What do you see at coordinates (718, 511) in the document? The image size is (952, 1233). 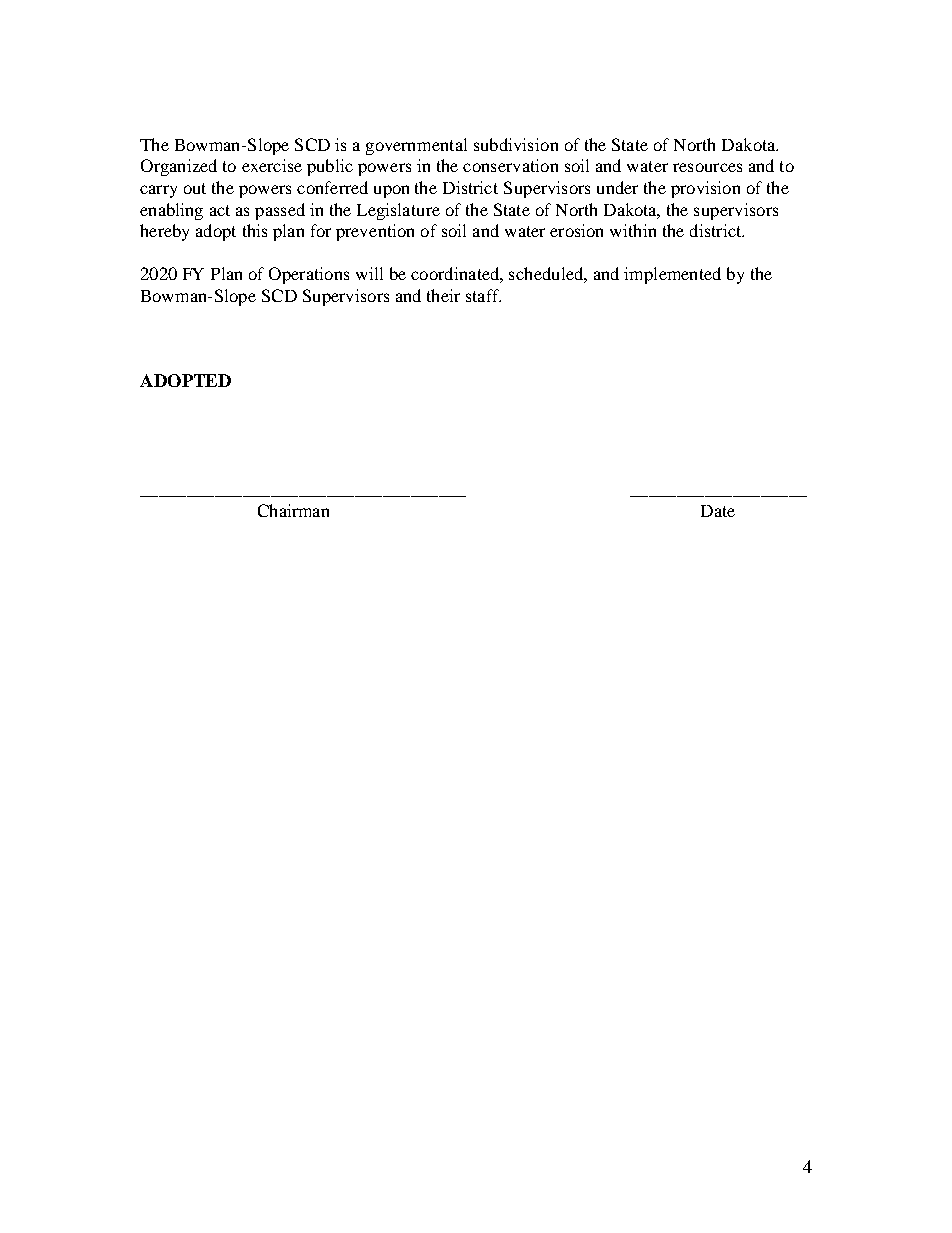 I see `Date` at bounding box center [718, 511].
